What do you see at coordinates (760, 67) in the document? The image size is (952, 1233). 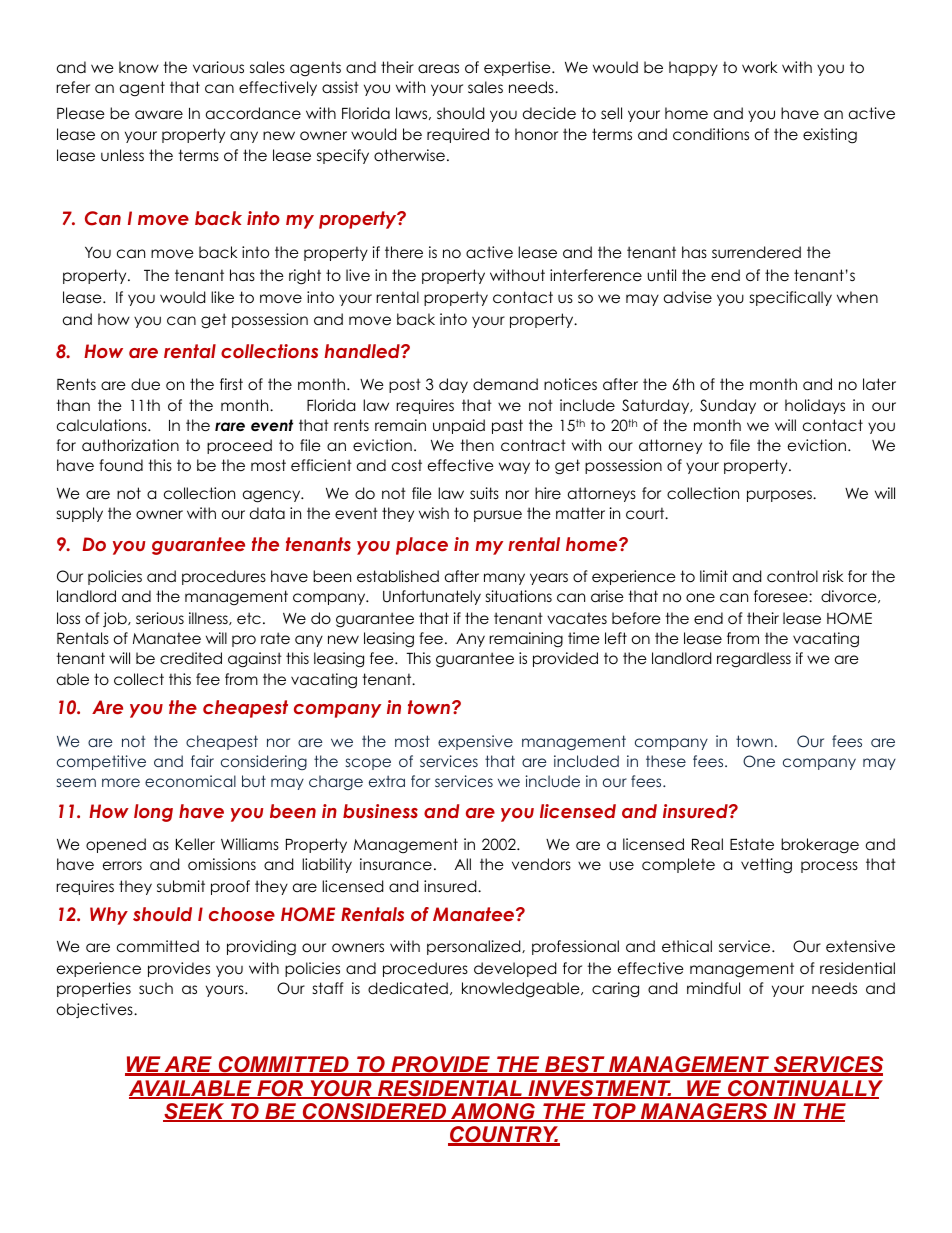 I see `work` at bounding box center [760, 67].
